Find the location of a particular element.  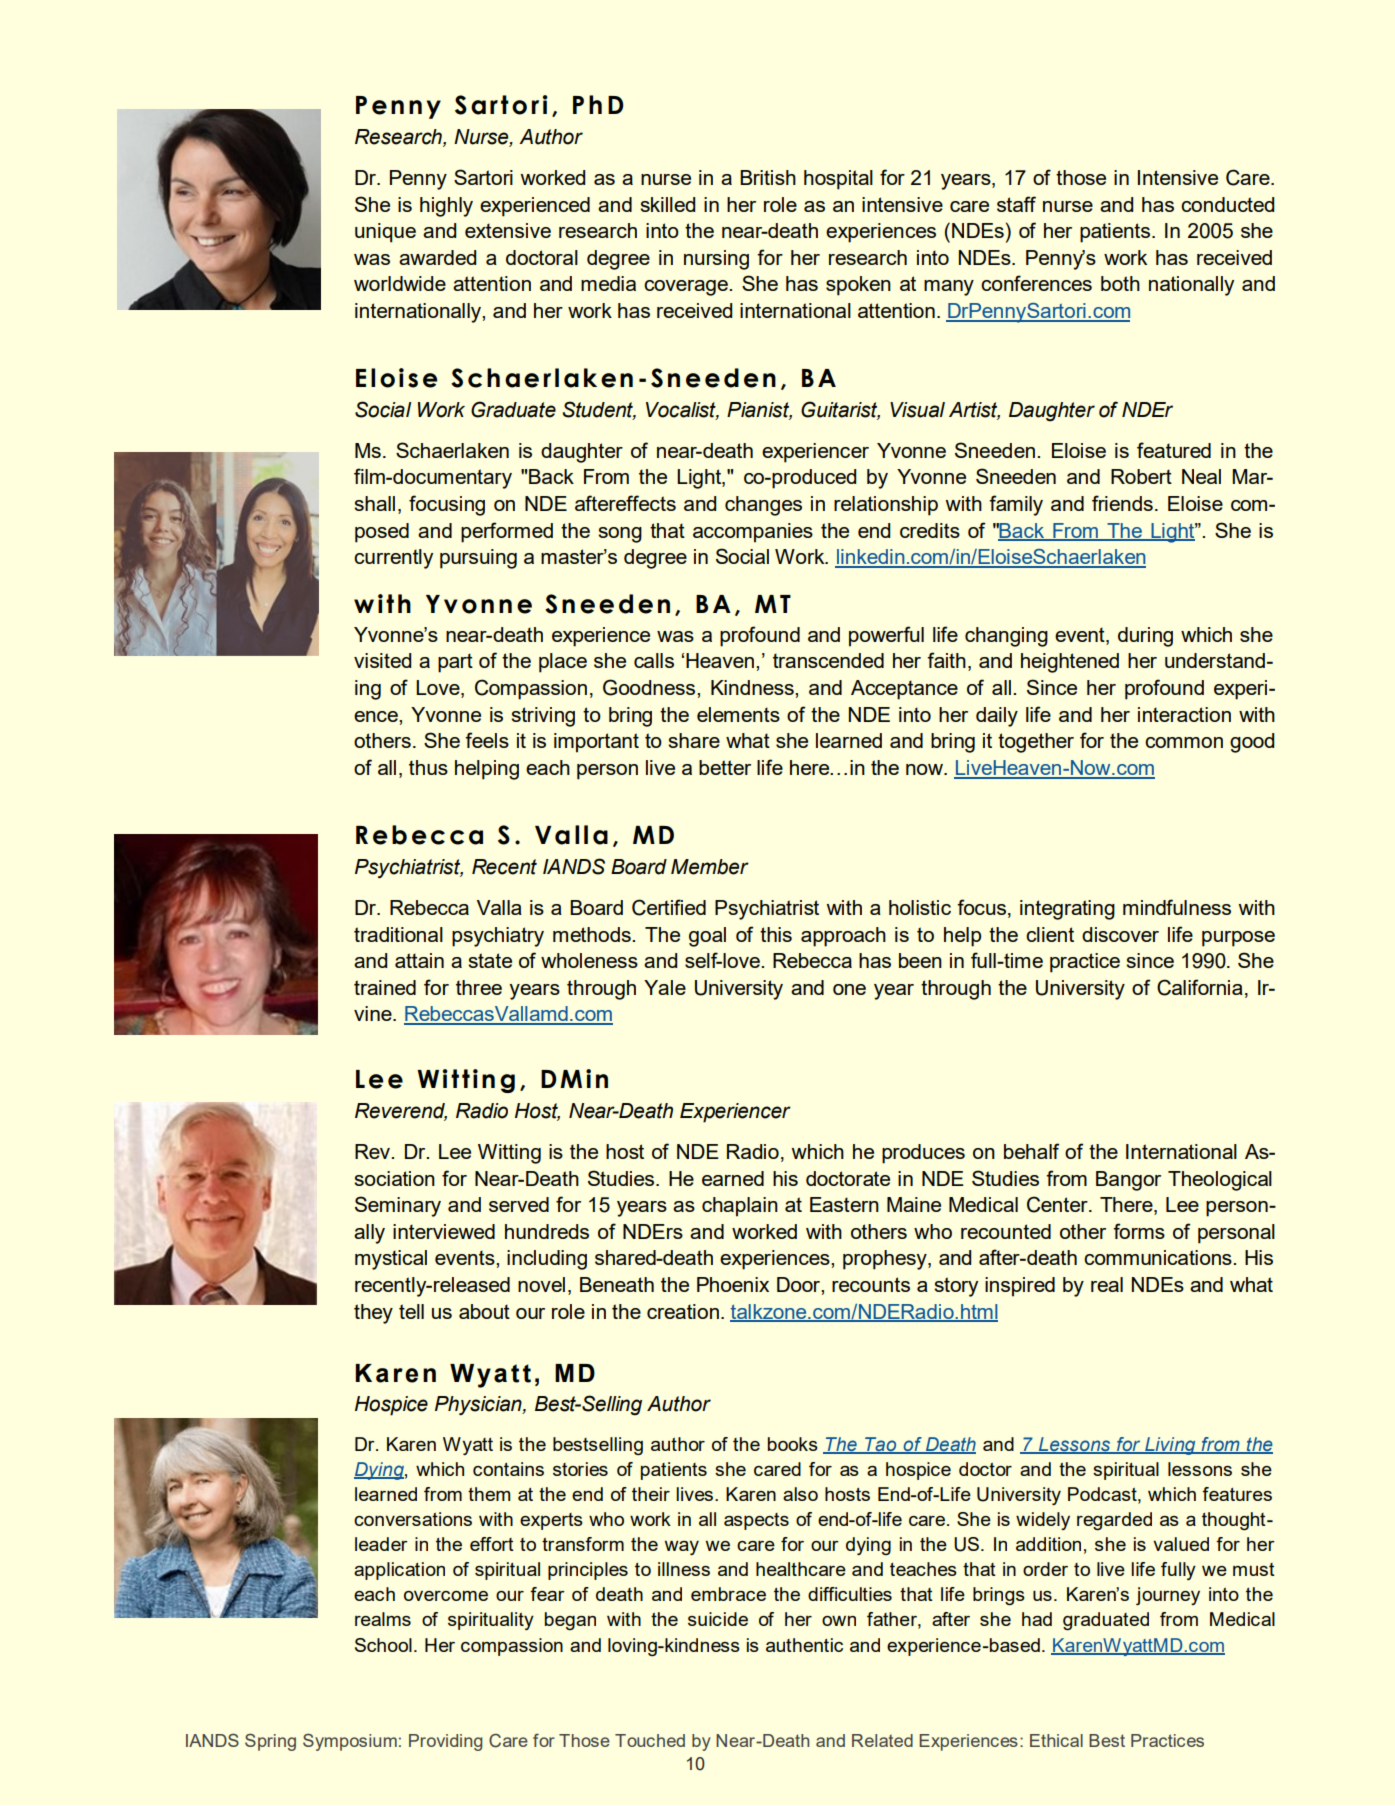

unique is located at coordinates (385, 233).
